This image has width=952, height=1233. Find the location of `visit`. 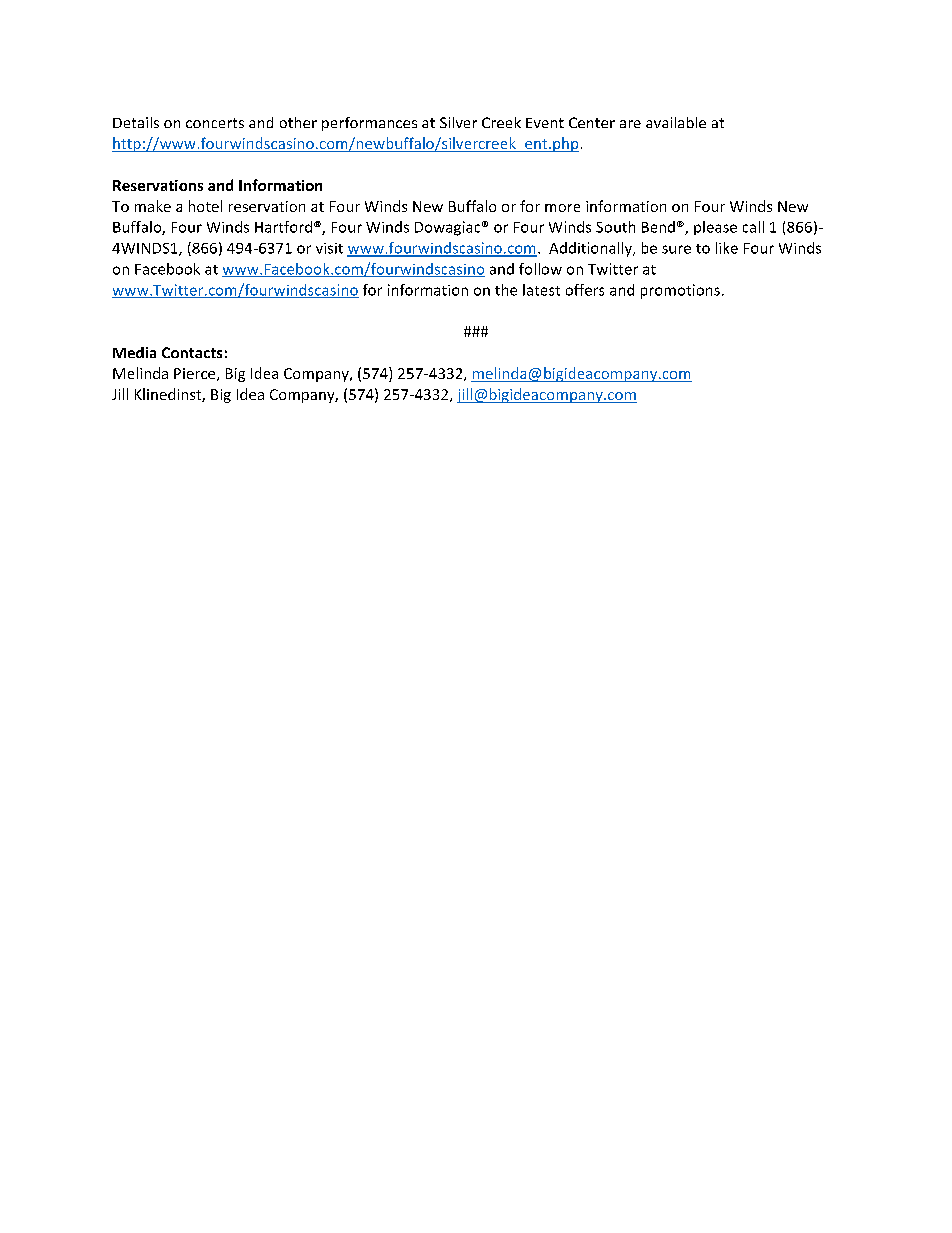

visit is located at coordinates (329, 248).
